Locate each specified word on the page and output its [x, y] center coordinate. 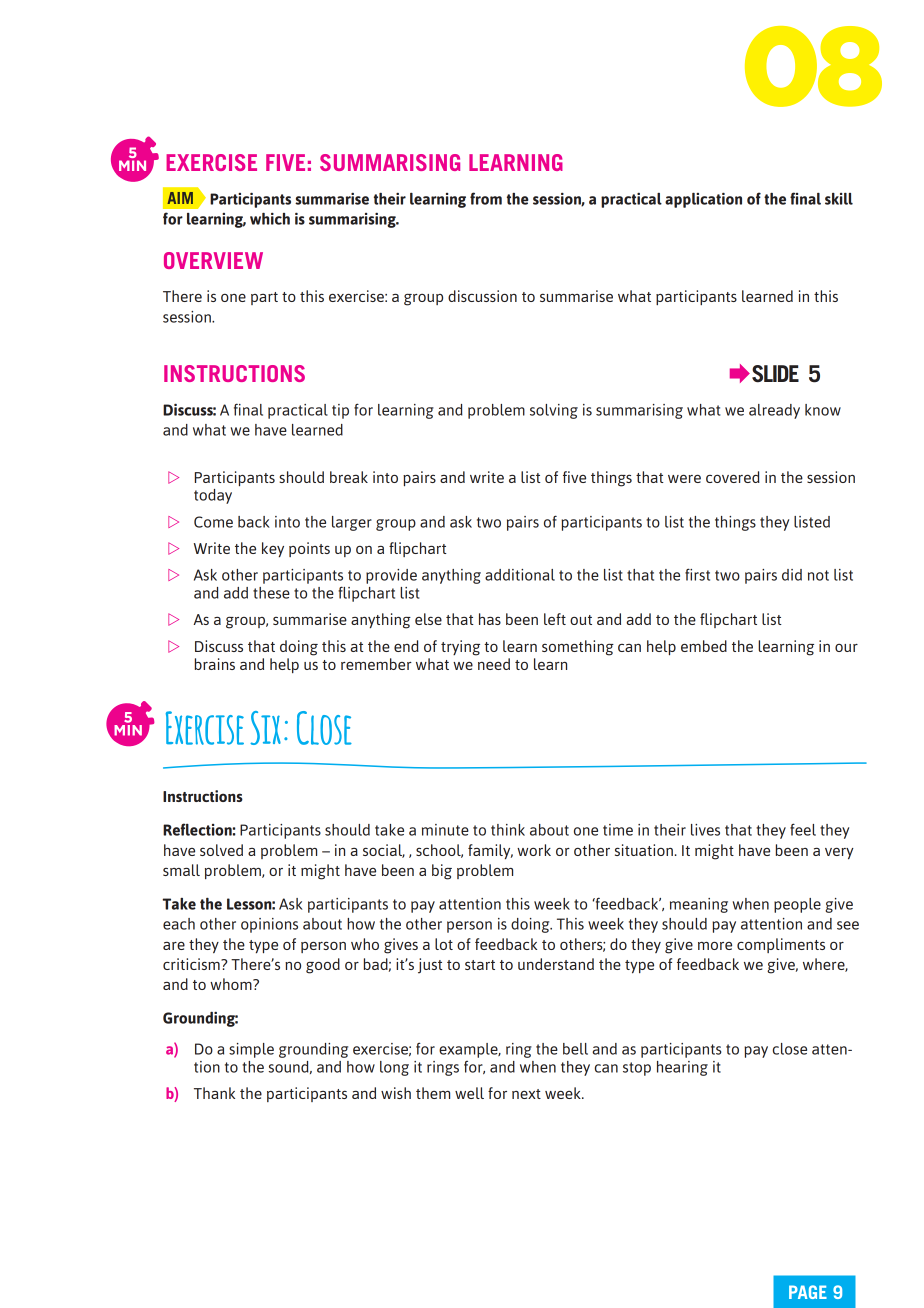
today [213, 496]
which [270, 218]
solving [554, 411]
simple [251, 1050]
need [494, 664]
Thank [214, 1093]
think [508, 830]
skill [839, 199]
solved [221, 850]
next [526, 1094]
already [774, 411]
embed [704, 646]
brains [215, 664]
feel [803, 829]
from [486, 198]
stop [637, 1069]
